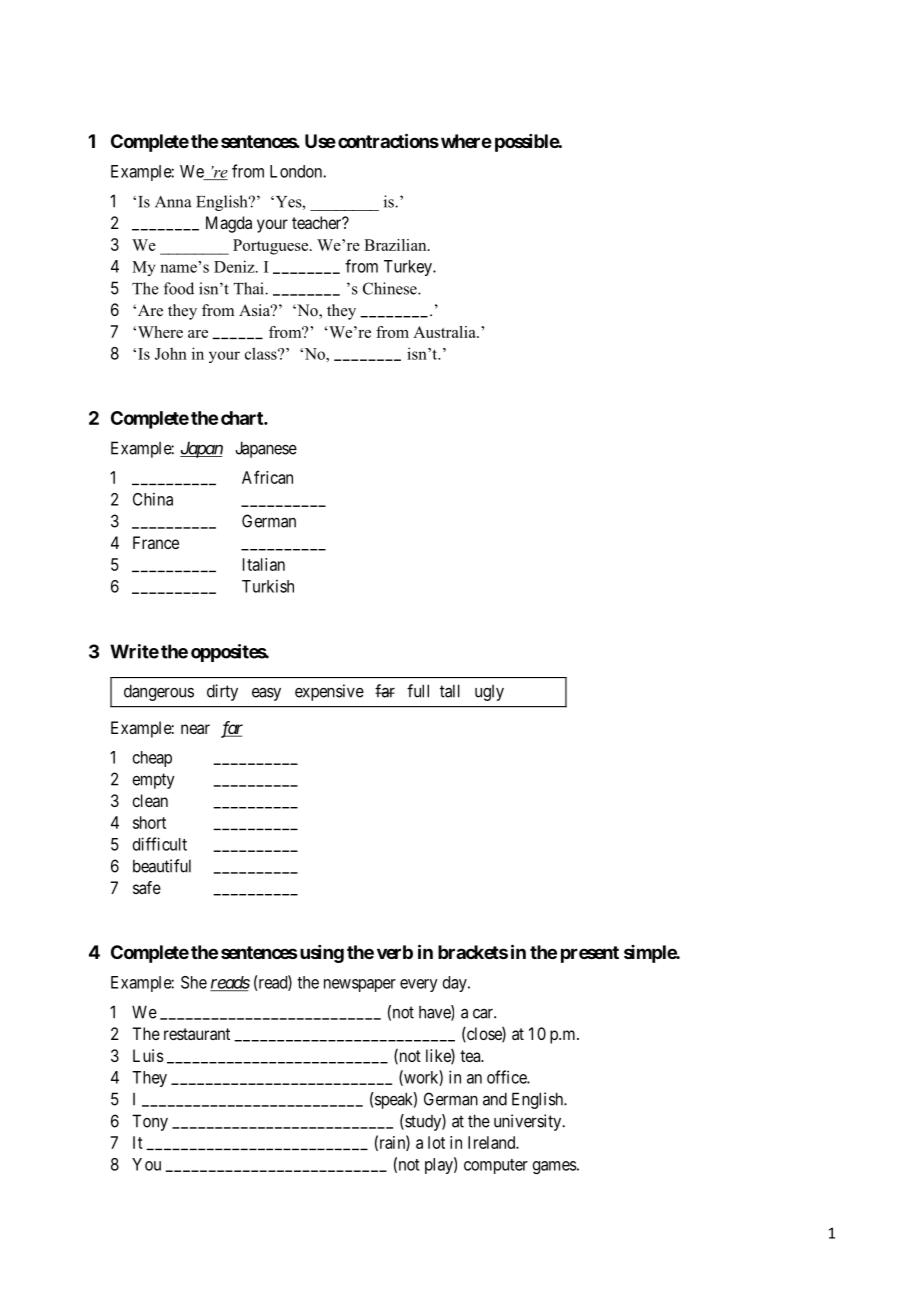  What do you see at coordinates (229, 224) in the screenshot?
I see `Magda` at bounding box center [229, 224].
